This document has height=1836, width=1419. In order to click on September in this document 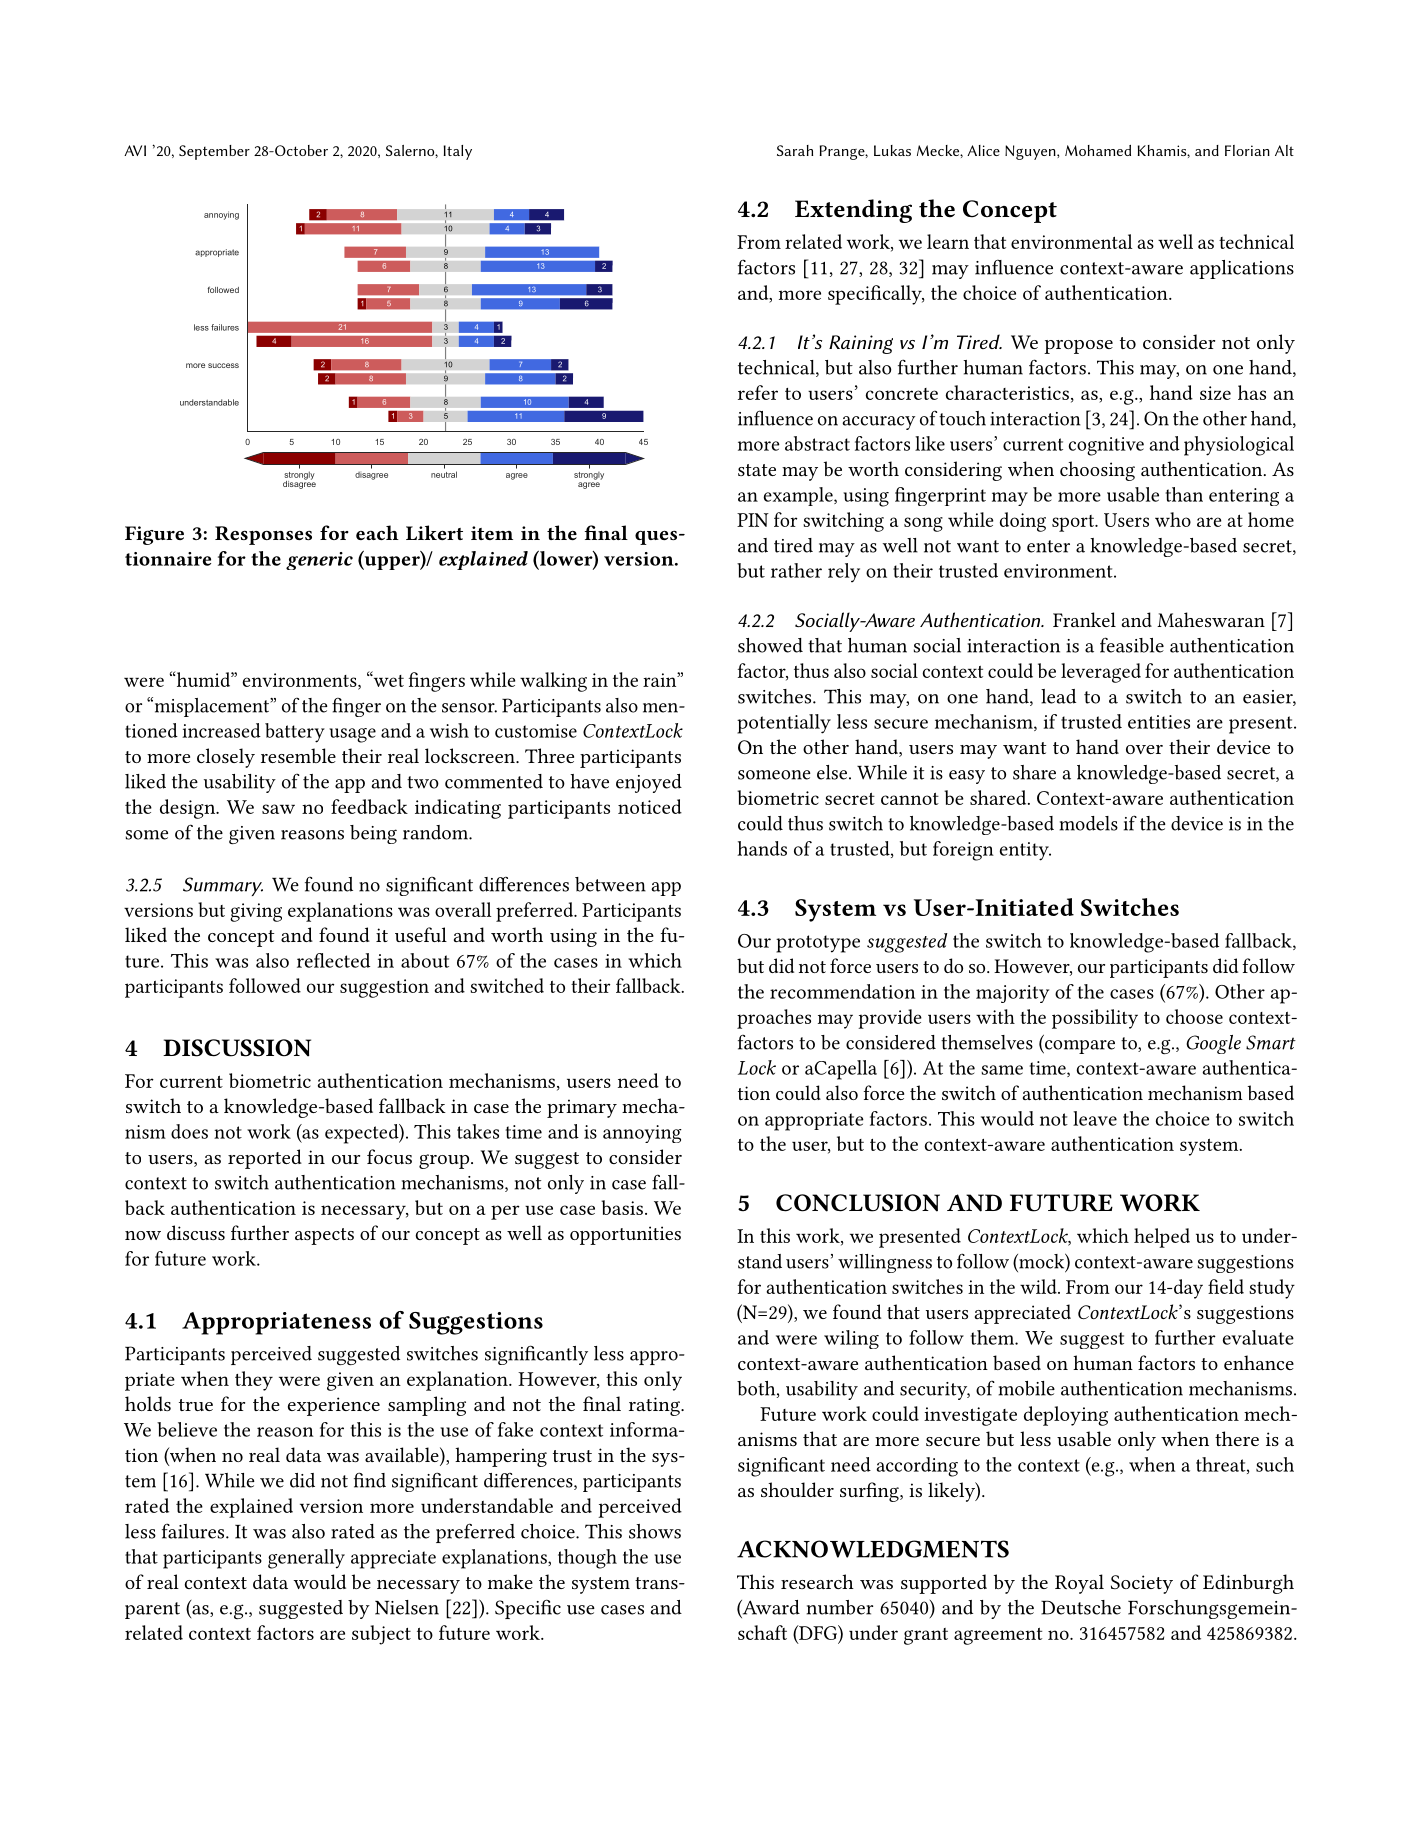, I will do `click(214, 152)`.
